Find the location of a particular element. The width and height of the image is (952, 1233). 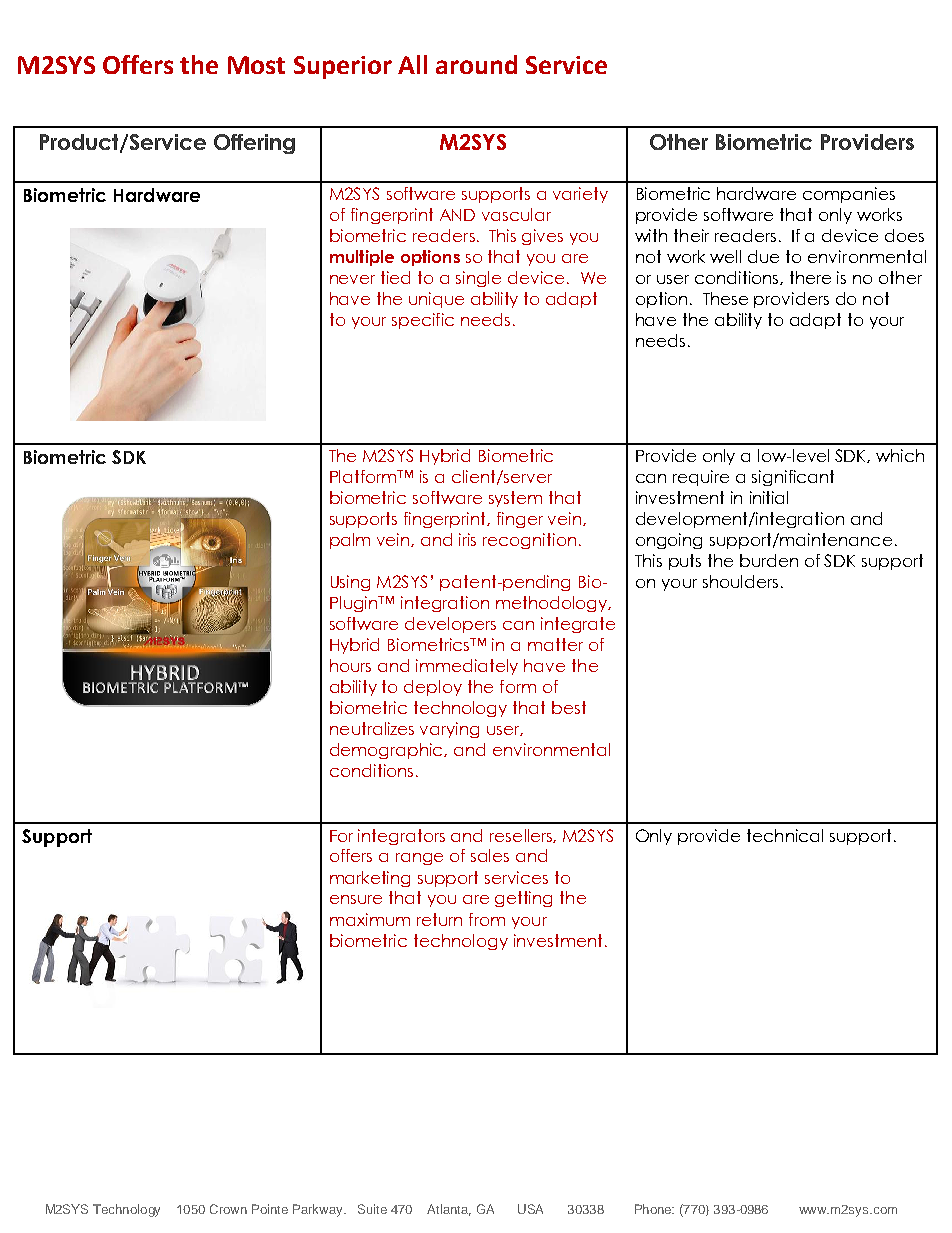

marketing is located at coordinates (370, 879).
